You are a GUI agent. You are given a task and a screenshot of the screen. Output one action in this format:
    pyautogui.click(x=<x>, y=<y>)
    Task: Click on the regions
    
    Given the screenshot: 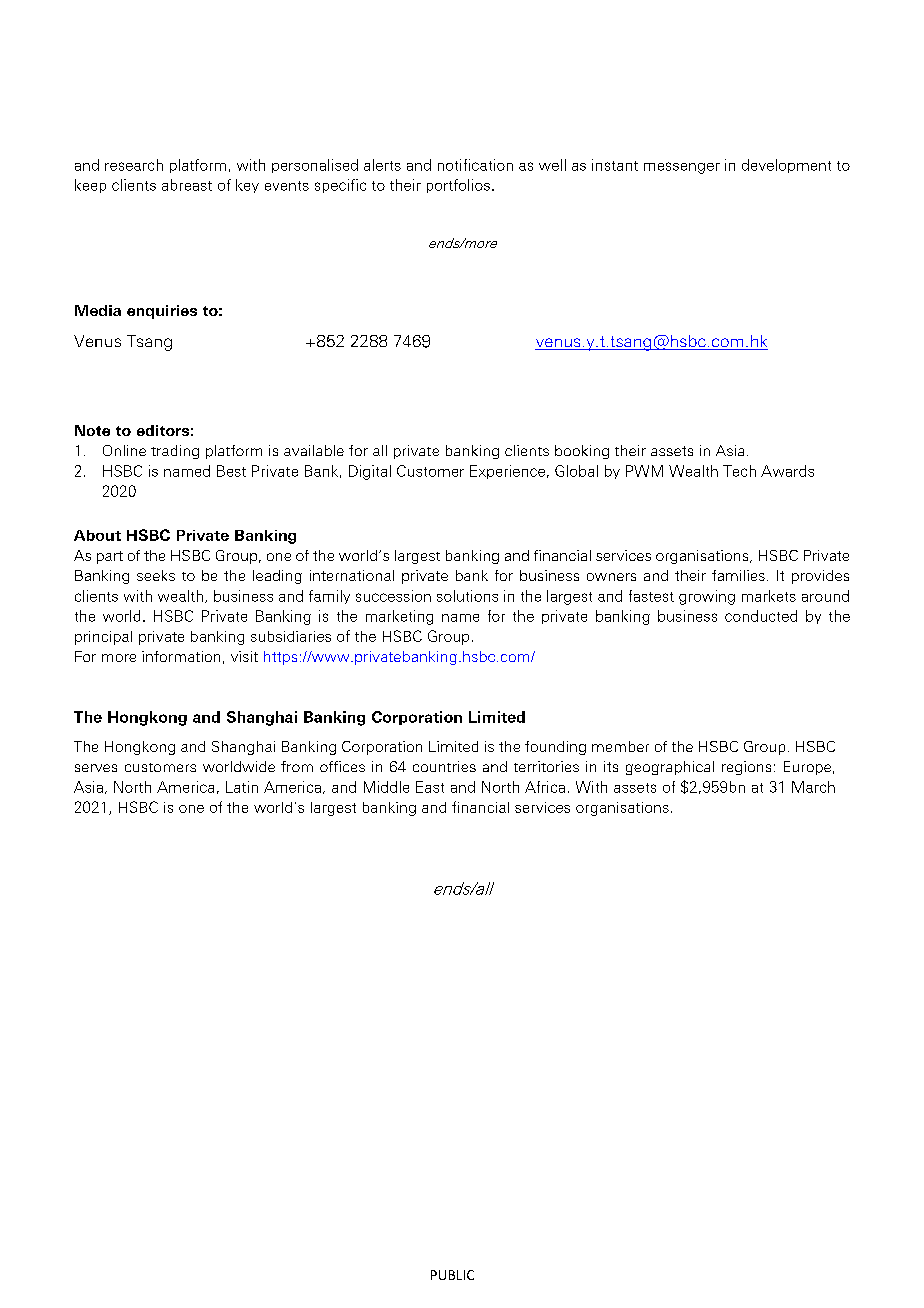 What is the action you would take?
    pyautogui.click(x=746, y=768)
